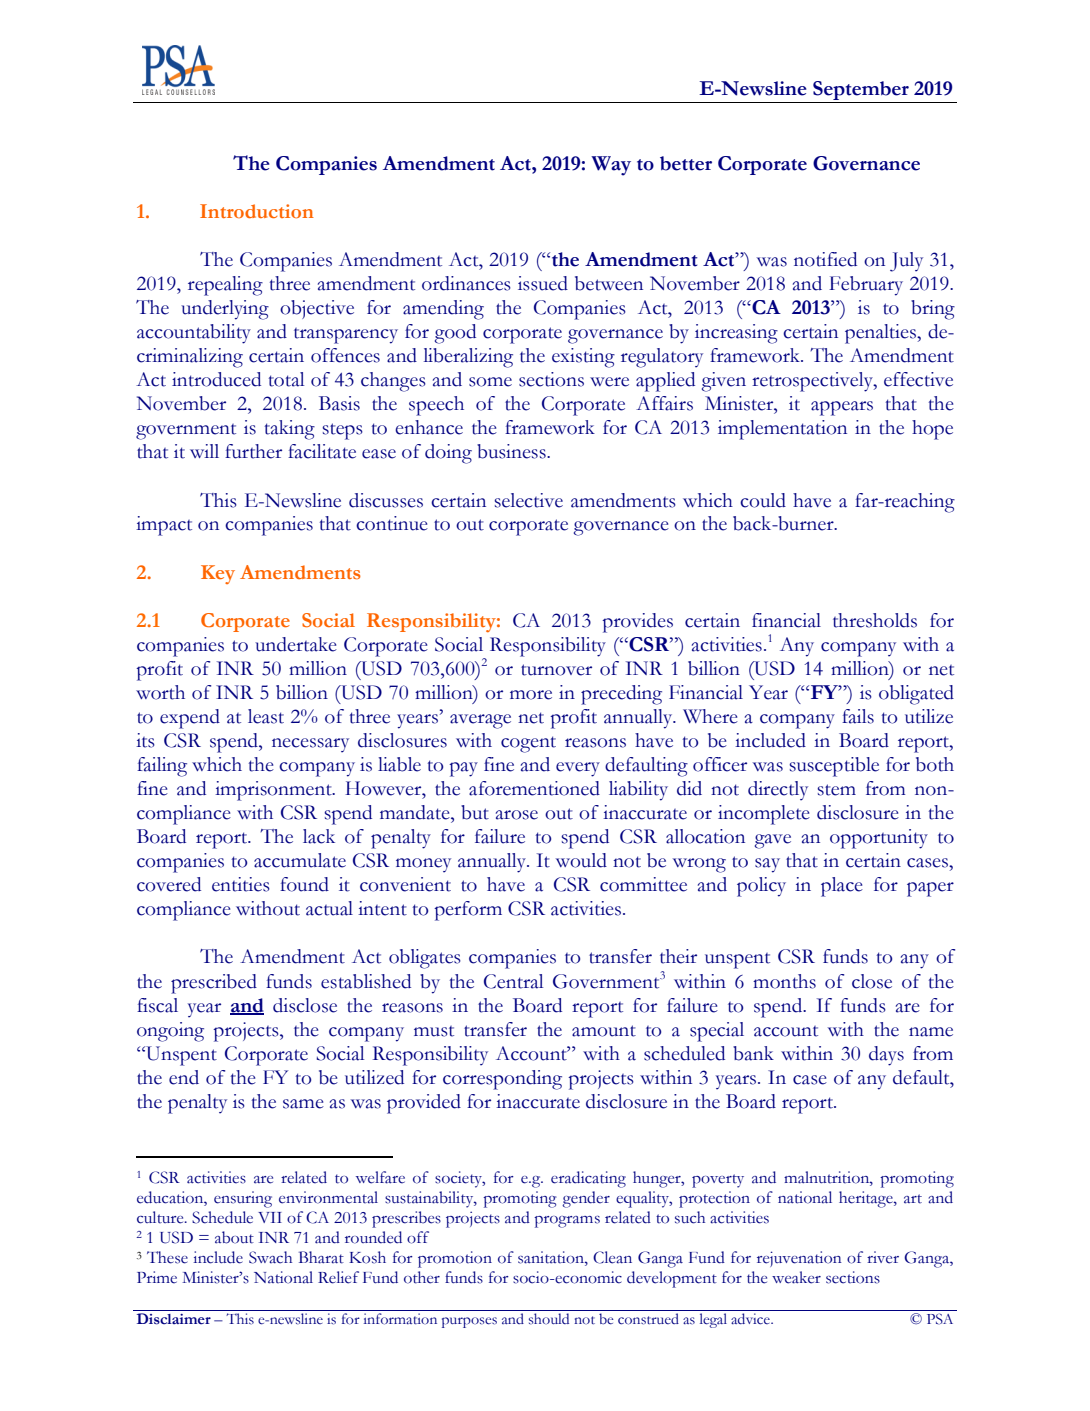 This page has height=1411, width=1090. What do you see at coordinates (842, 887) in the page?
I see `place` at bounding box center [842, 887].
